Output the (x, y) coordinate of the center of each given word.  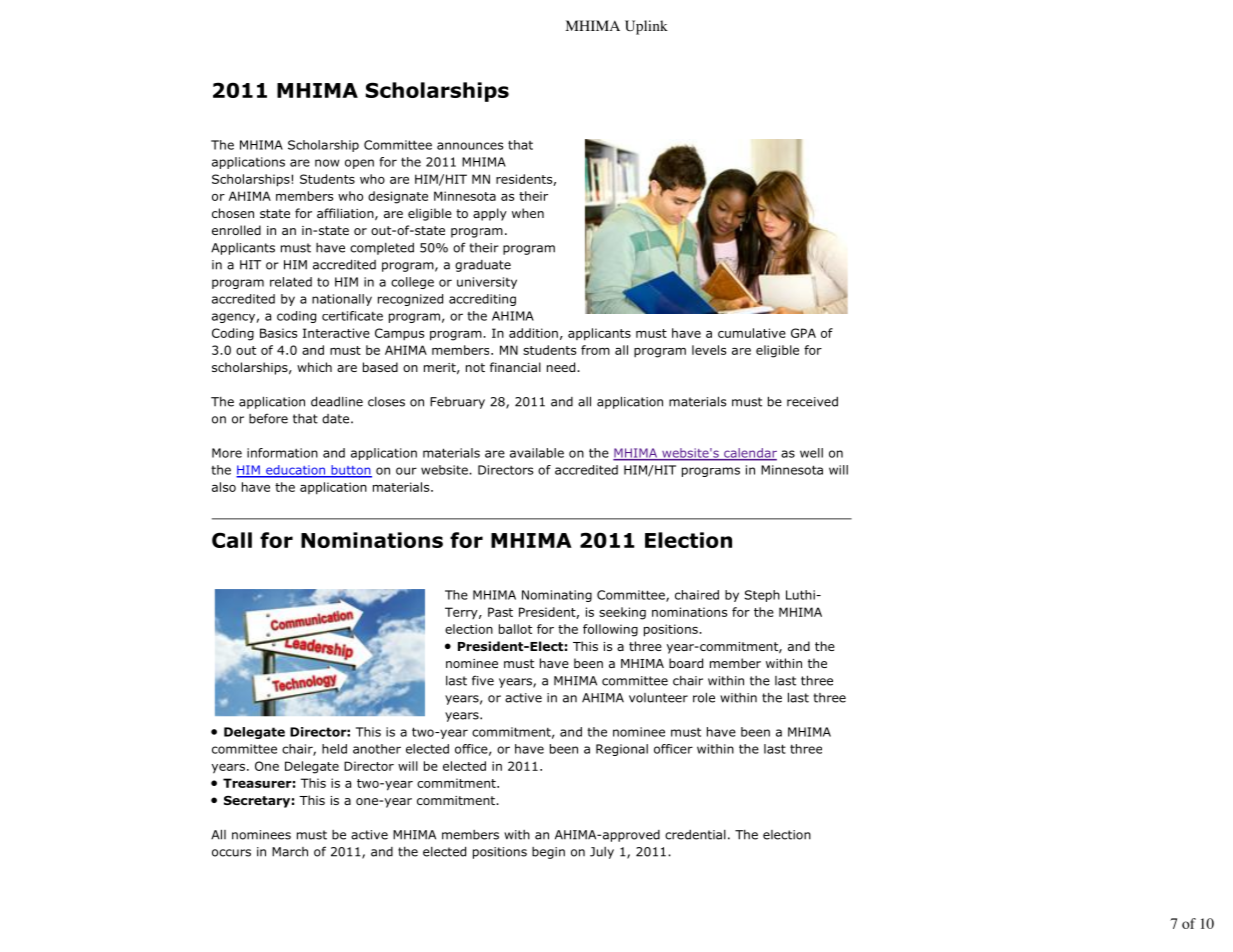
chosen (233, 213)
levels (709, 350)
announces (470, 146)
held (334, 749)
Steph (762, 596)
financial (515, 367)
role (704, 697)
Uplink (646, 27)
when (528, 213)
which (314, 367)
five (483, 680)
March (290, 852)
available (537, 453)
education (296, 471)
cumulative (752, 333)
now (327, 163)
